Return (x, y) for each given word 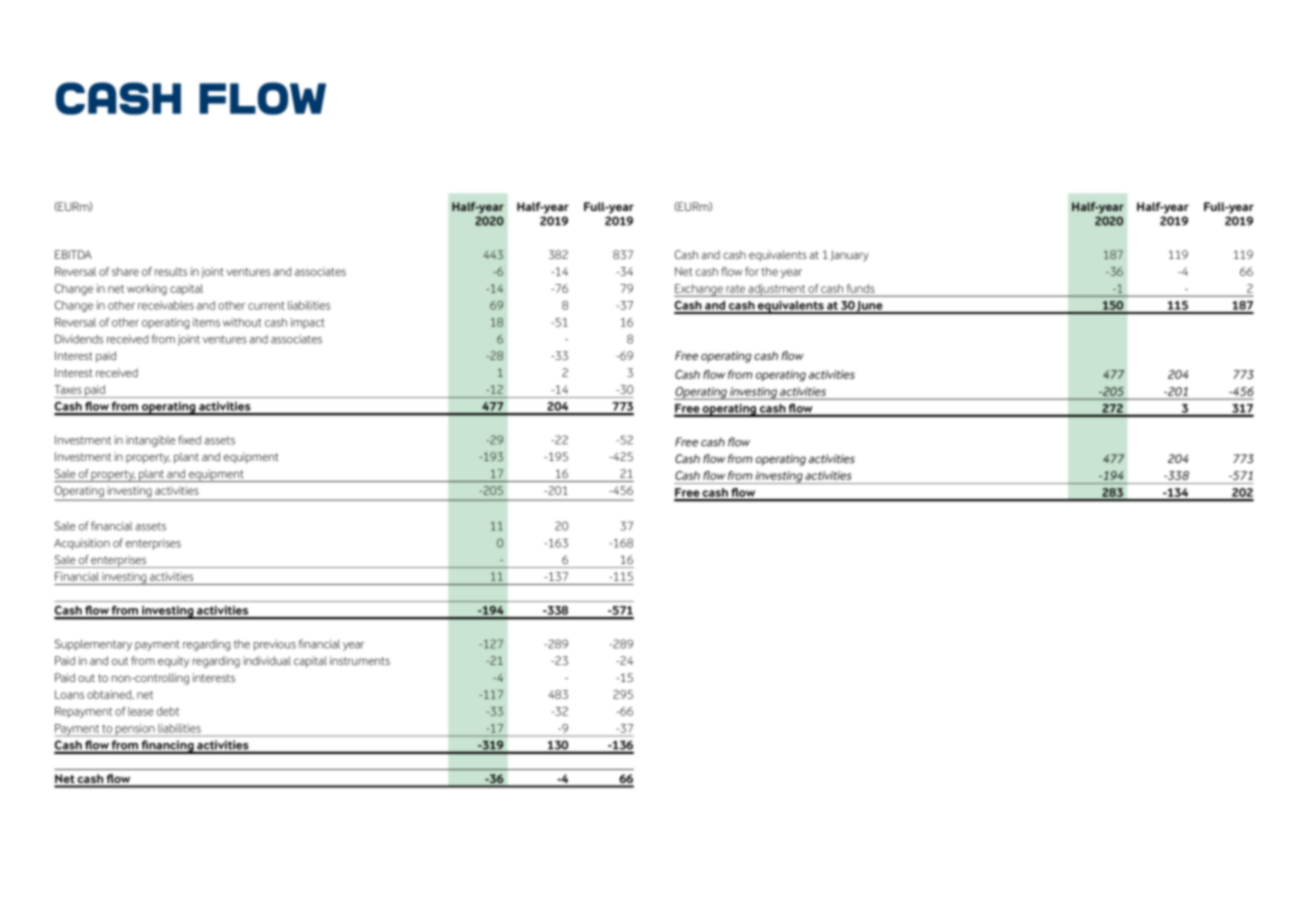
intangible (151, 441)
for (752, 271)
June (870, 307)
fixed (189, 440)
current (266, 305)
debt (168, 711)
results (171, 271)
